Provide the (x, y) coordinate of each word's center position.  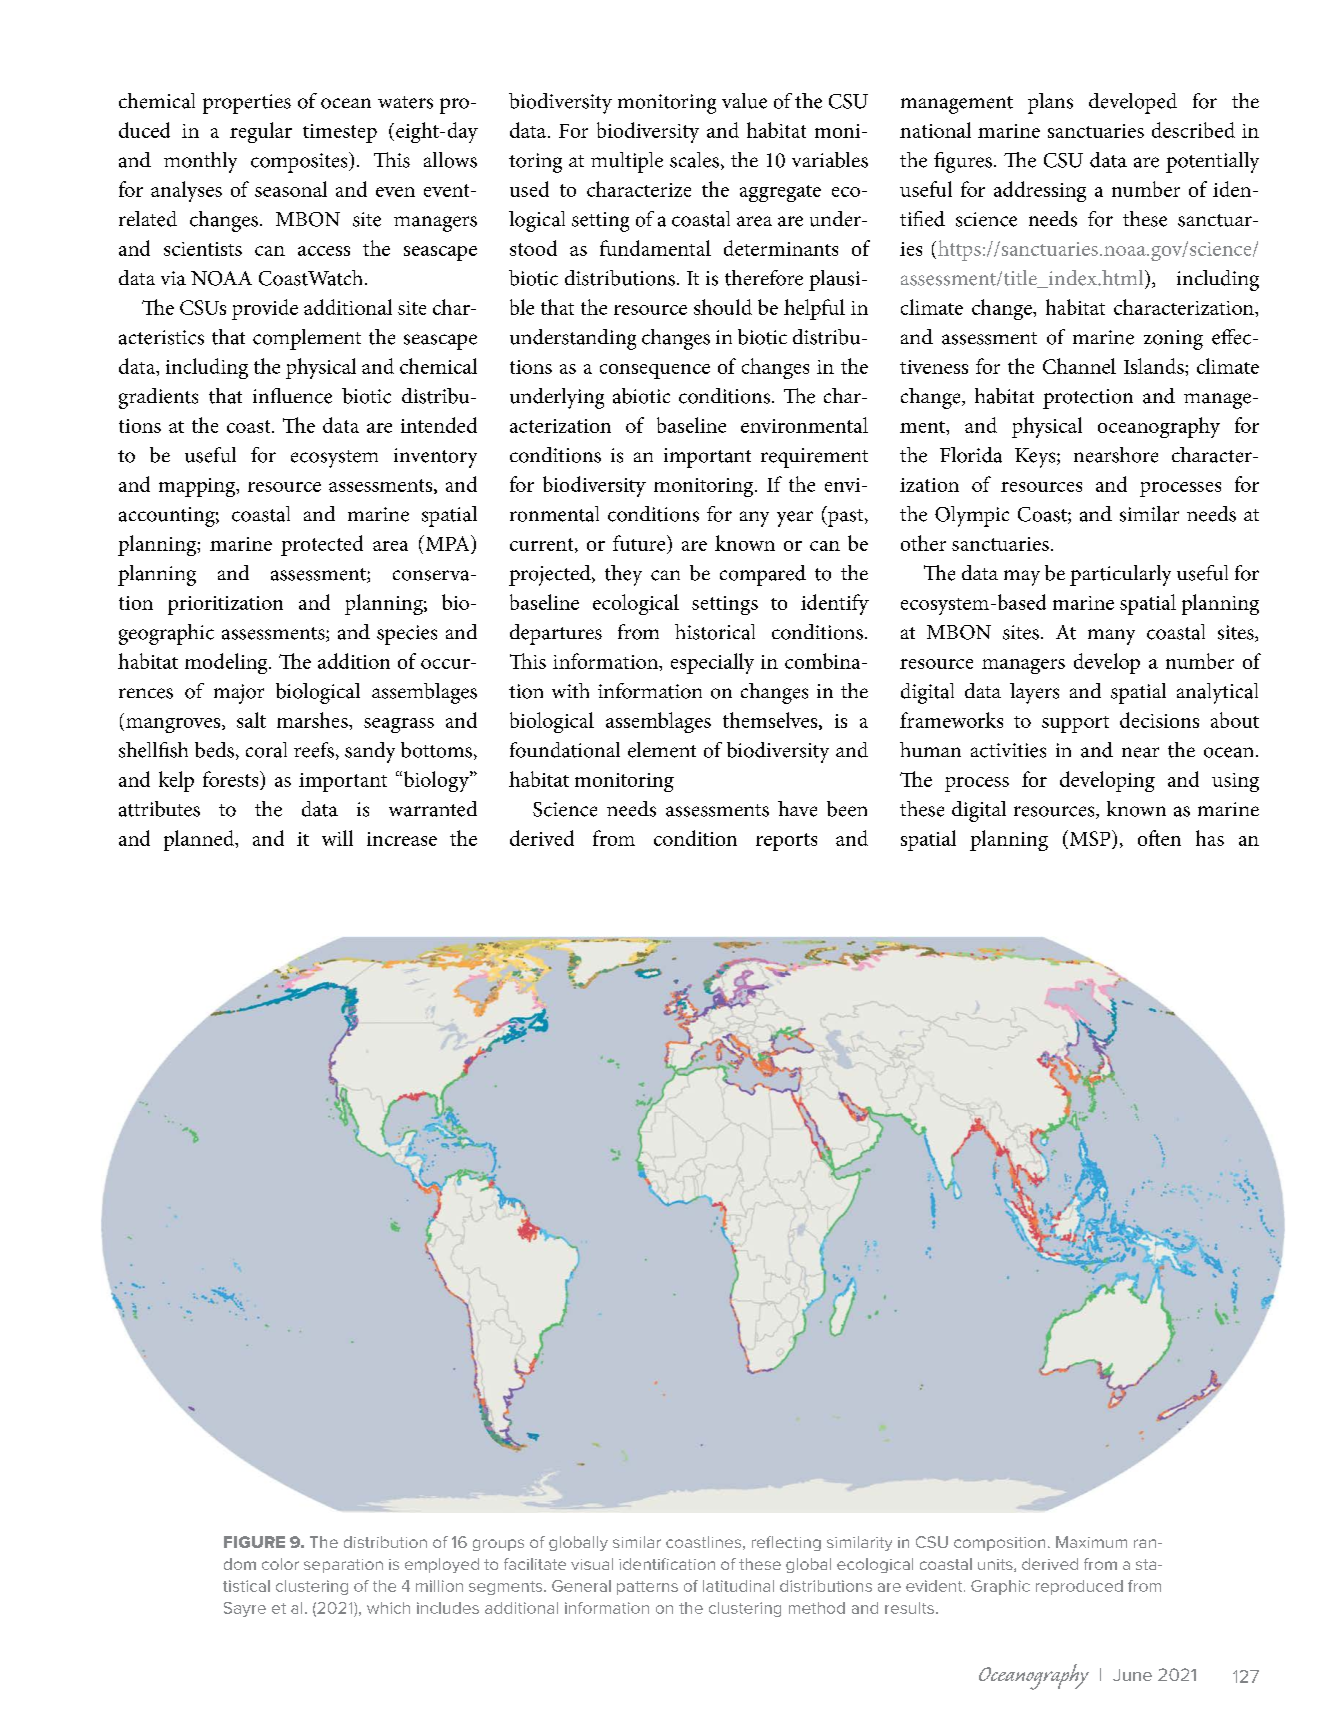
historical (715, 632)
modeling (227, 663)
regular (261, 132)
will (337, 838)
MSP (1090, 839)
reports (786, 842)
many (1111, 637)
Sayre (245, 1609)
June (1132, 1675)
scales (694, 160)
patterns (647, 1588)
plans (1050, 103)
